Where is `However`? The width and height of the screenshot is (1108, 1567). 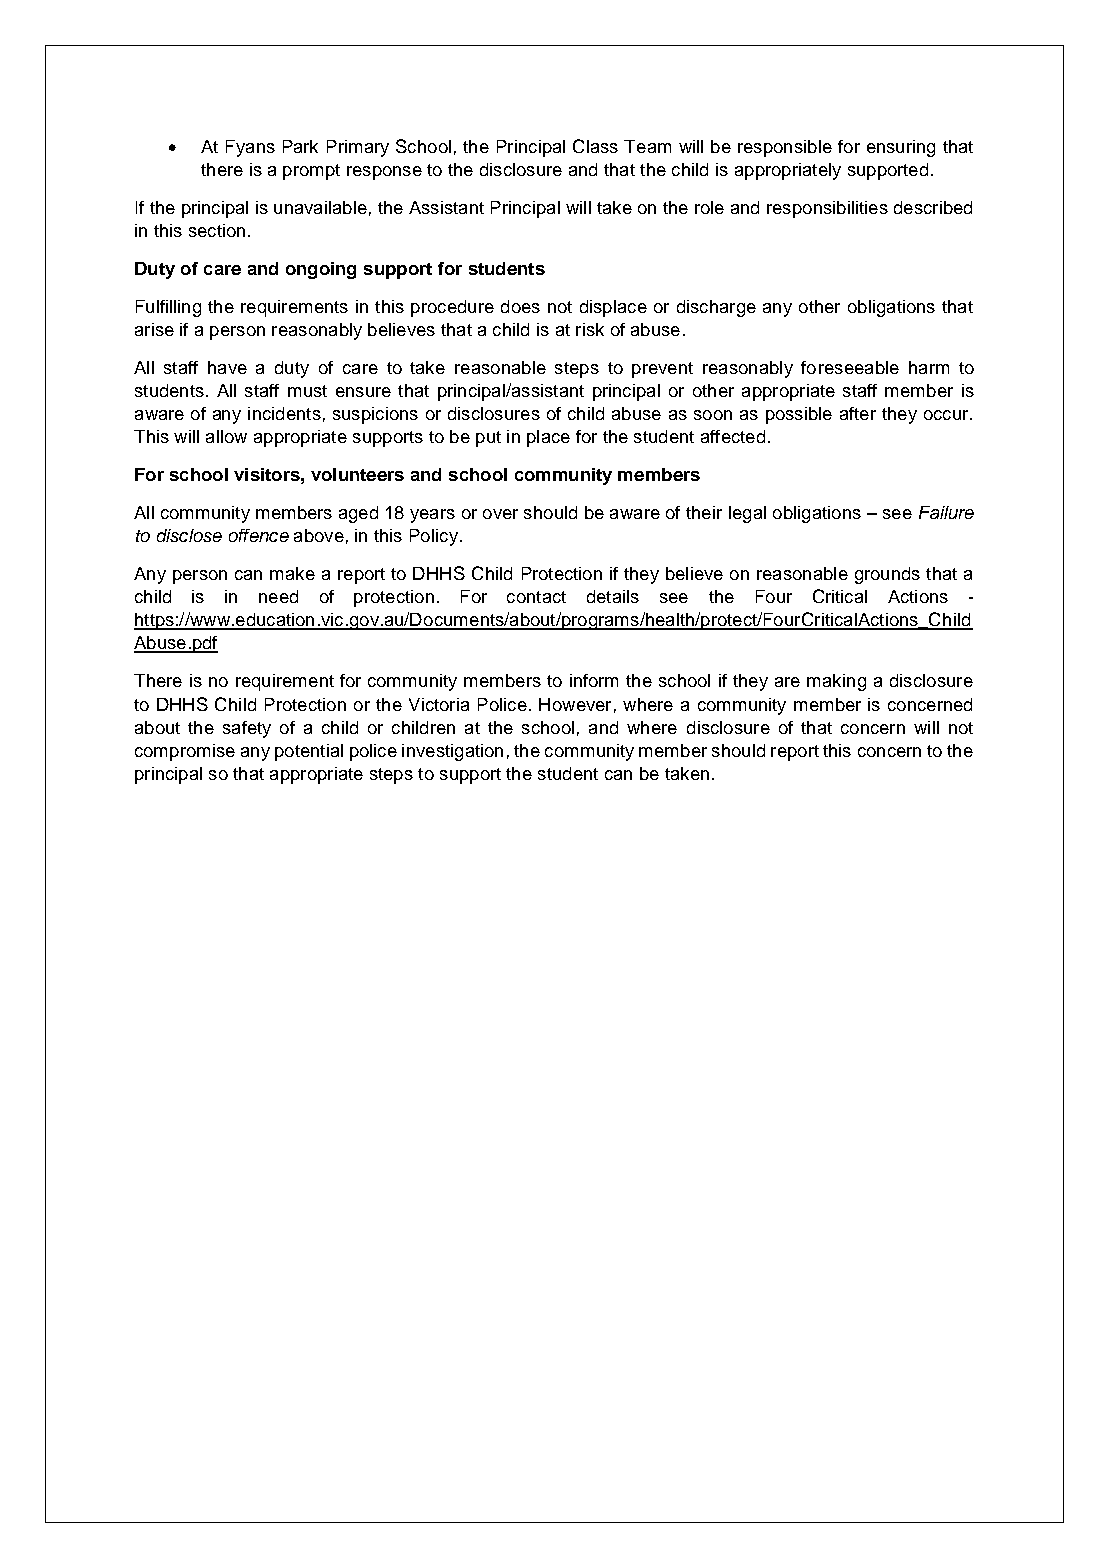 However is located at coordinates (575, 704).
